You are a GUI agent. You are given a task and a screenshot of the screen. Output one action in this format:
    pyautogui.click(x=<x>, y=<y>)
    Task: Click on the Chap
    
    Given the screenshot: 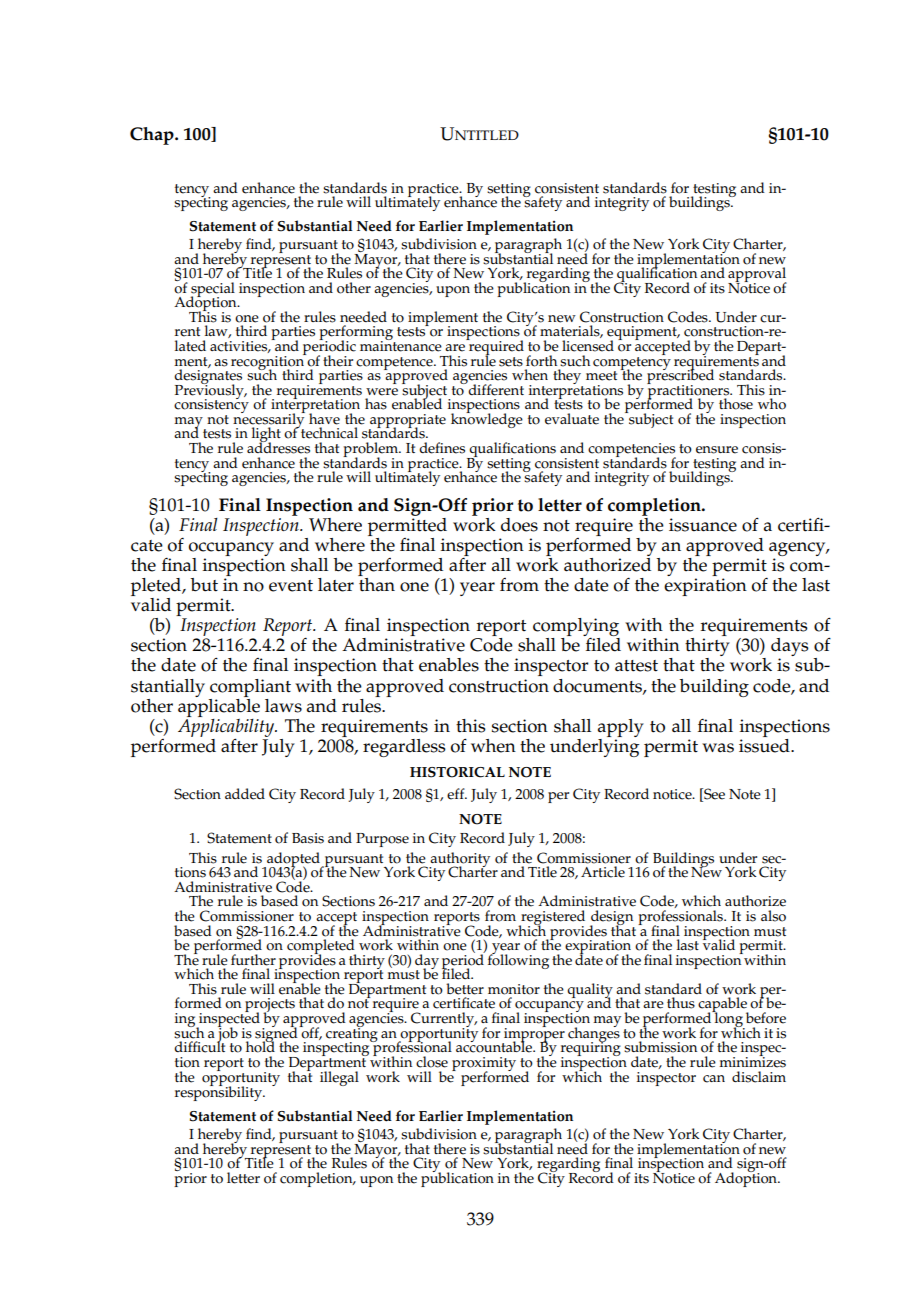 What is the action you would take?
    pyautogui.click(x=153, y=136)
